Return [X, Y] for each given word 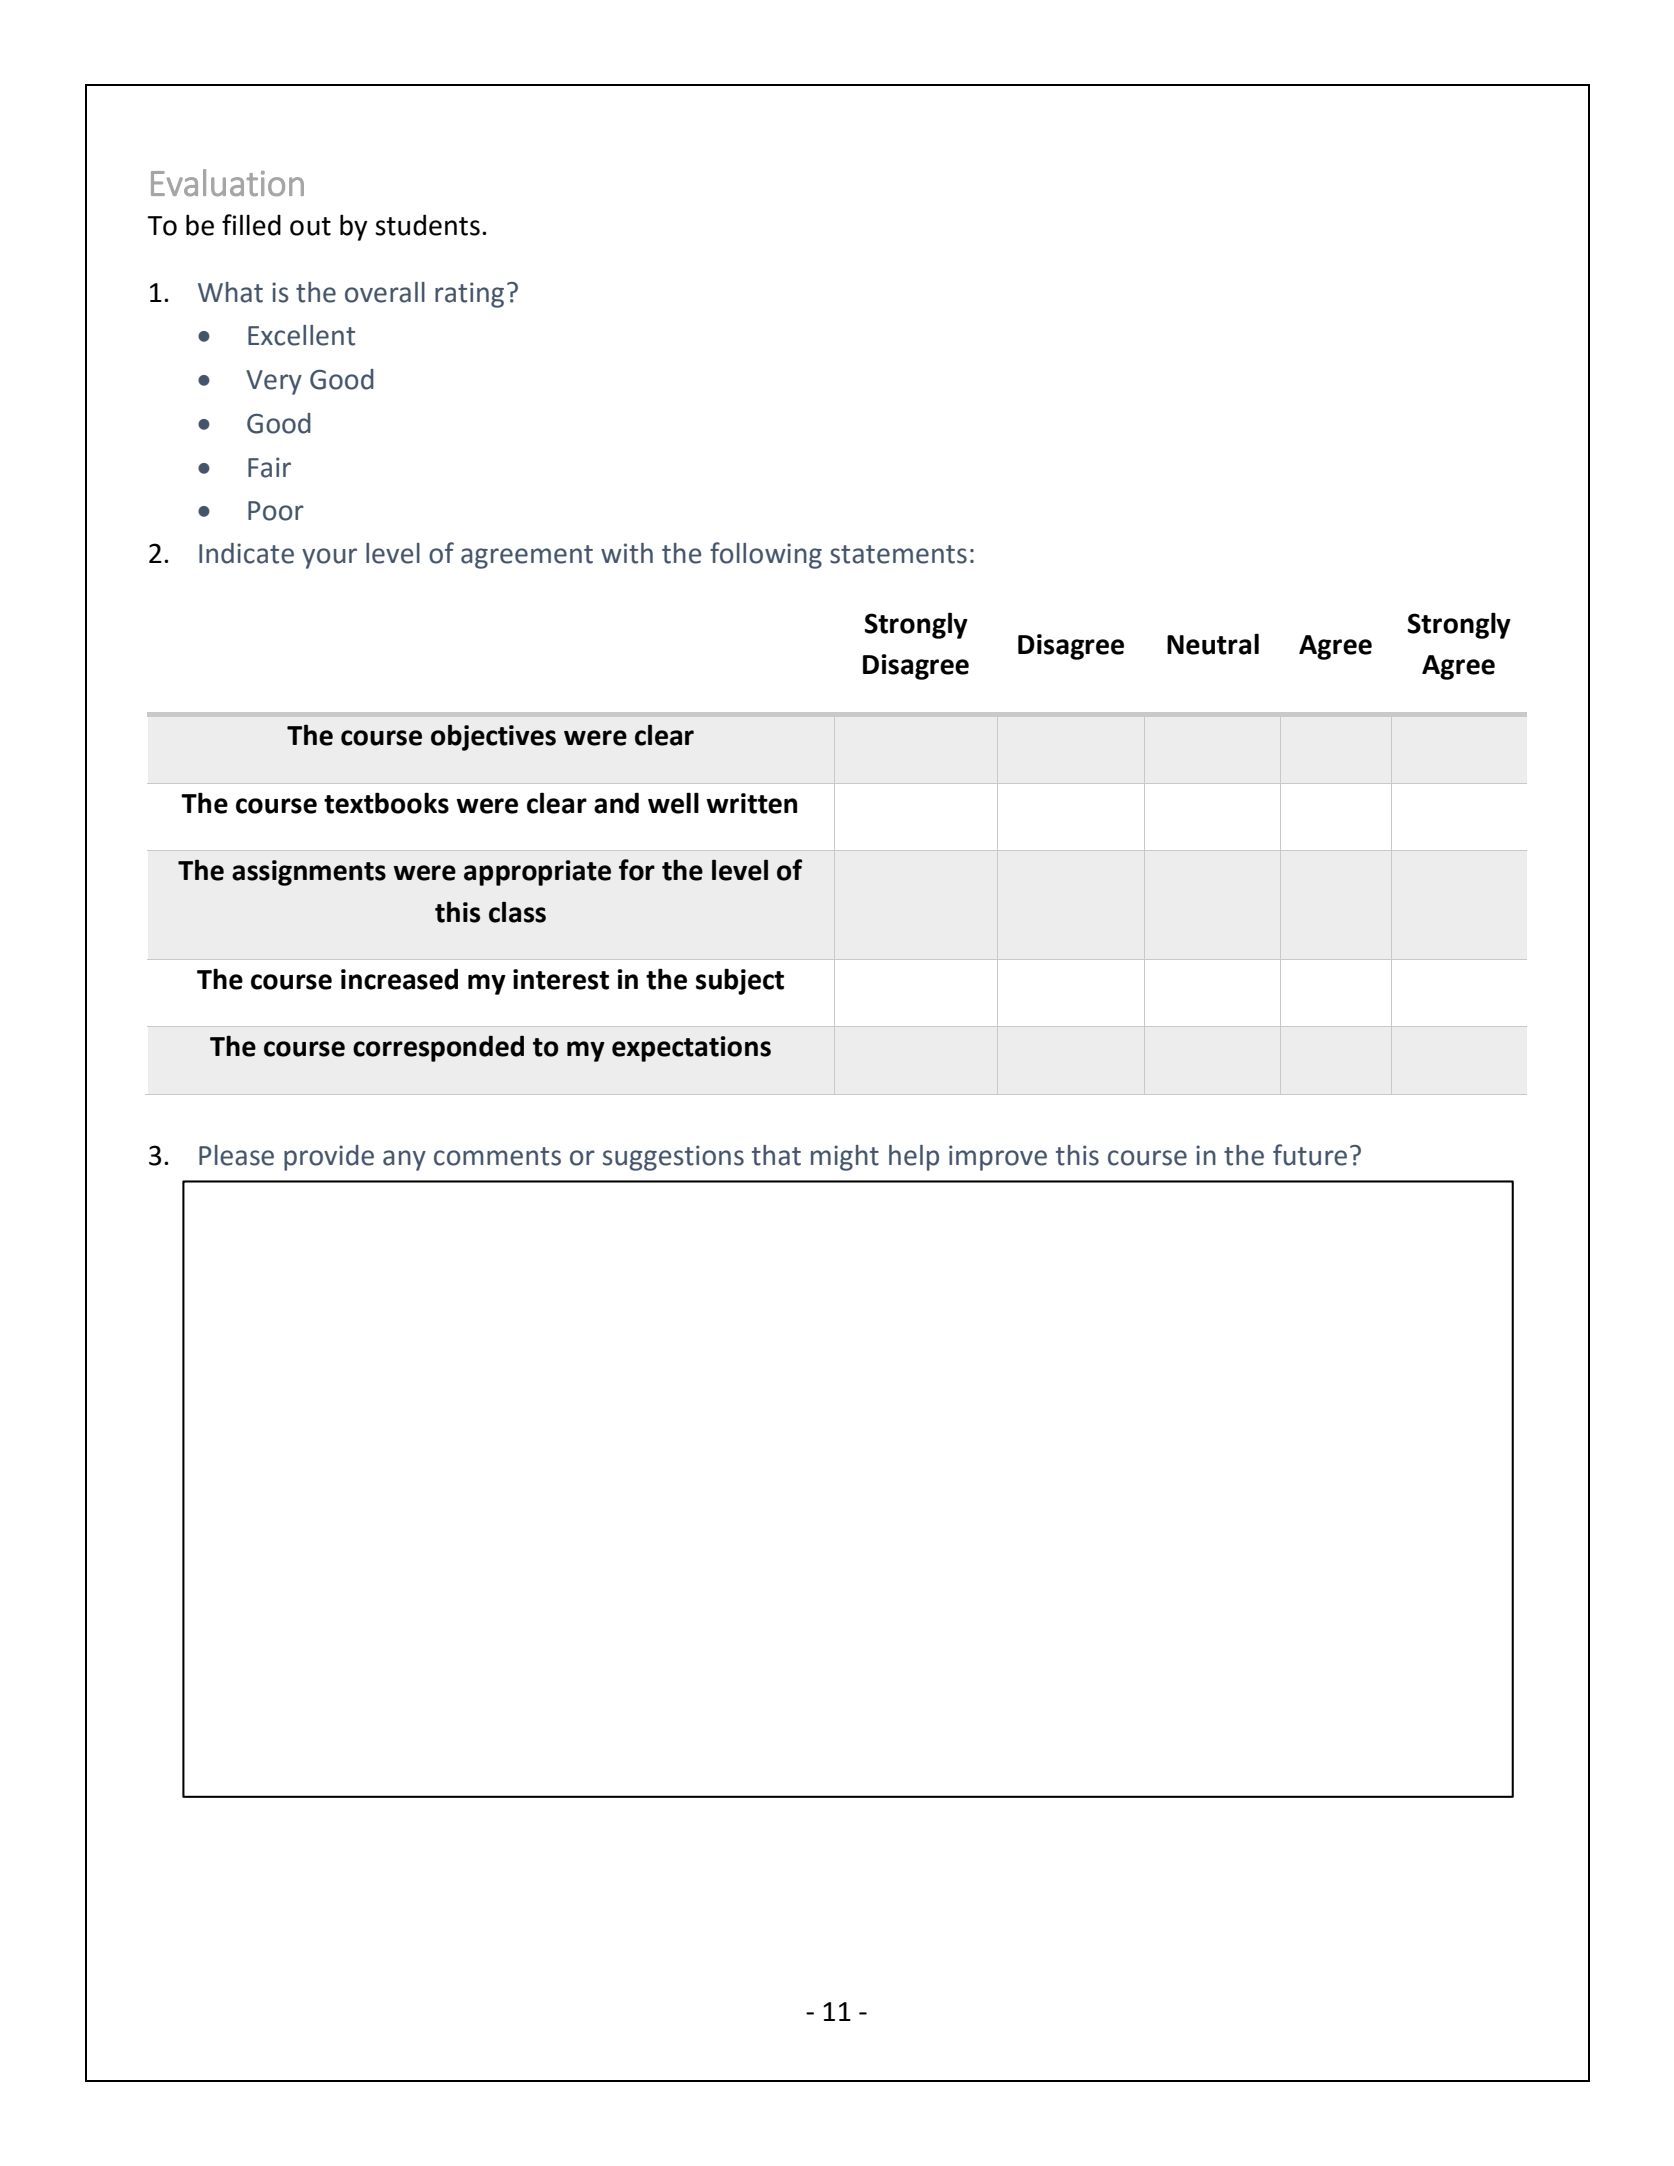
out [310, 226]
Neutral [1213, 644]
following [766, 555]
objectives [493, 737]
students [427, 225]
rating [469, 295]
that [776, 1155]
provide [329, 1158]
